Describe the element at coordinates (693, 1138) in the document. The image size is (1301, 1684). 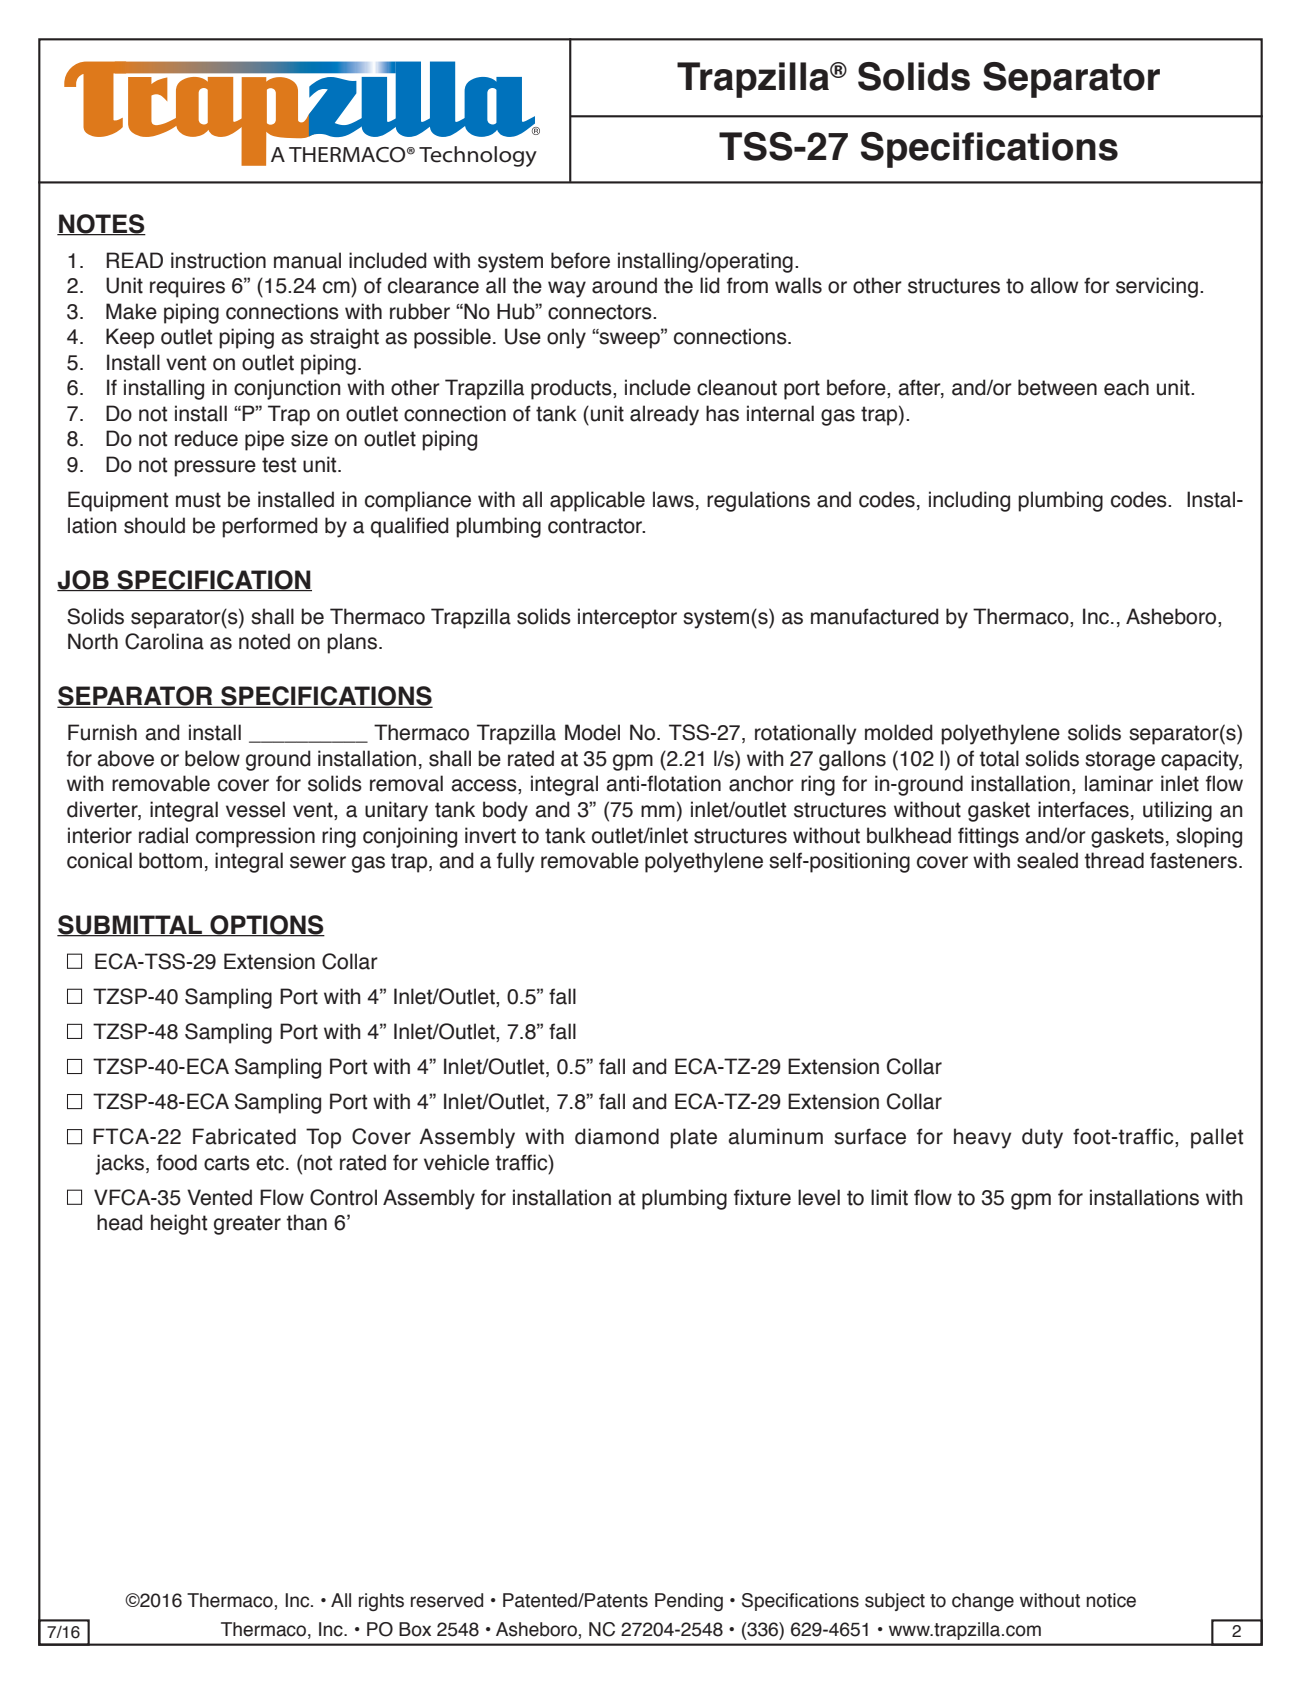
I see `plate` at that location.
